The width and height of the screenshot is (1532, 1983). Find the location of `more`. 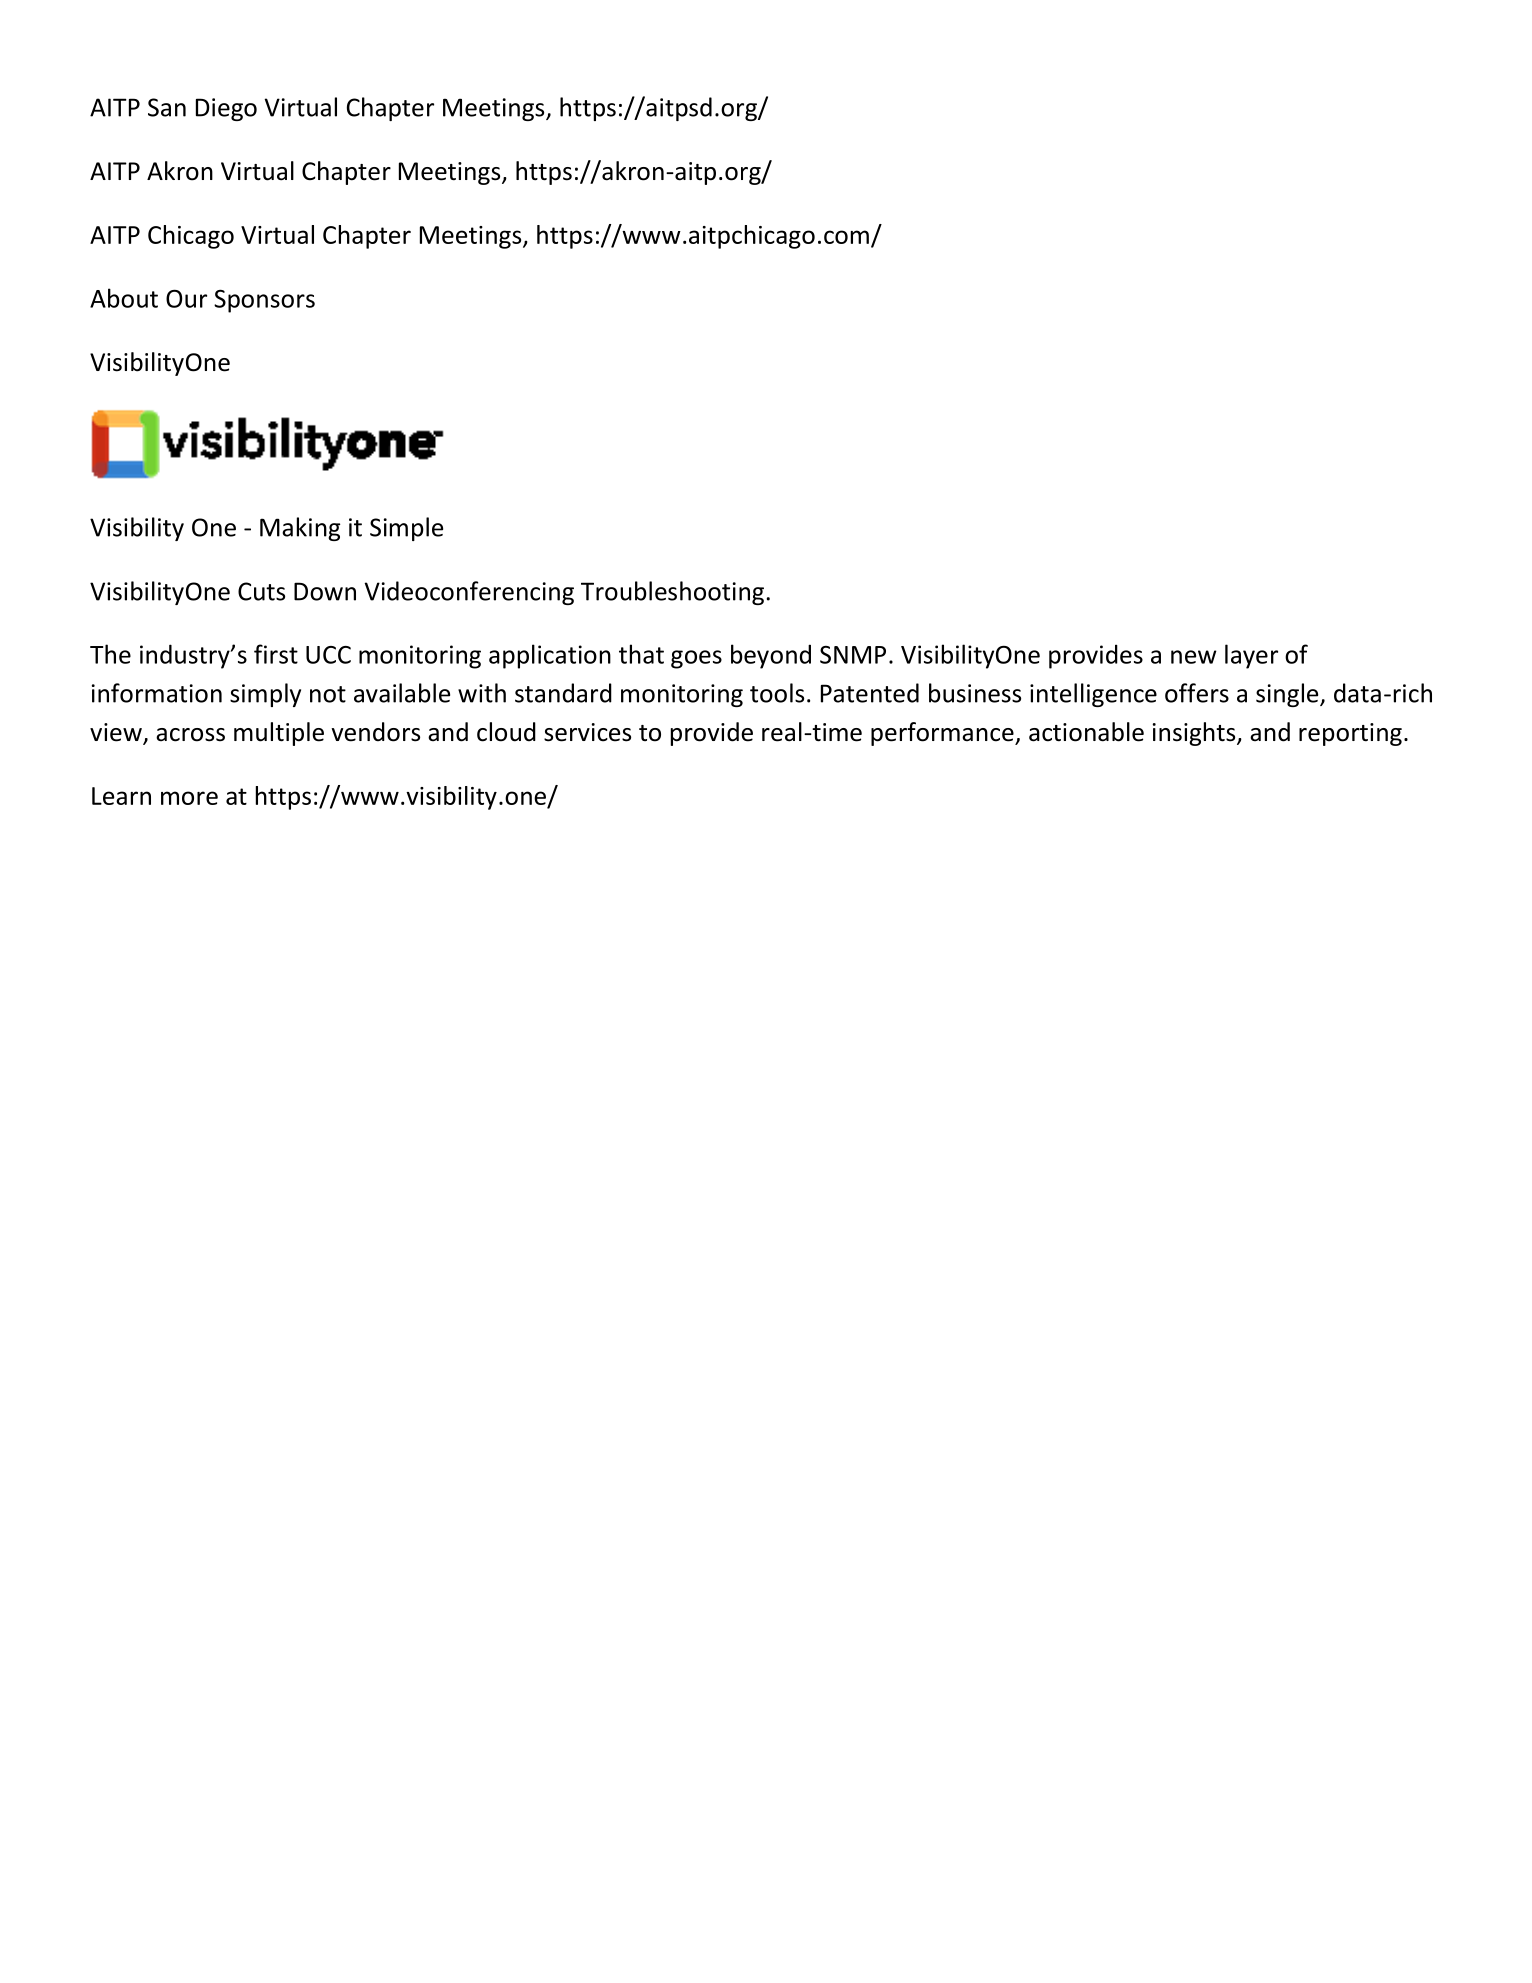

more is located at coordinates (189, 798).
